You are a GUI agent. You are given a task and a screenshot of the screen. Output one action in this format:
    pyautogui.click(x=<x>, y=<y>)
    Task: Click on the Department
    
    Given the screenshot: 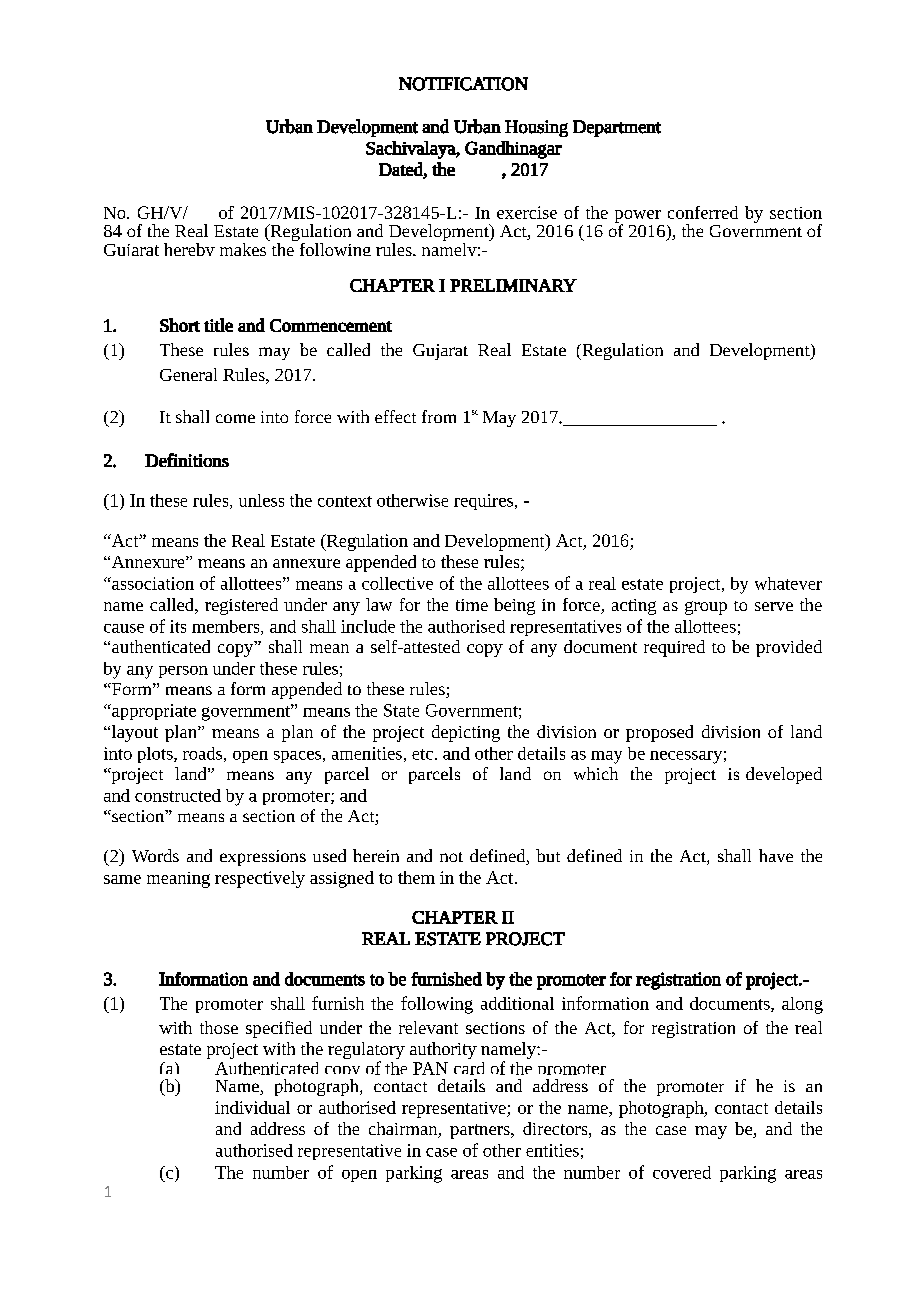 What is the action you would take?
    pyautogui.click(x=617, y=128)
